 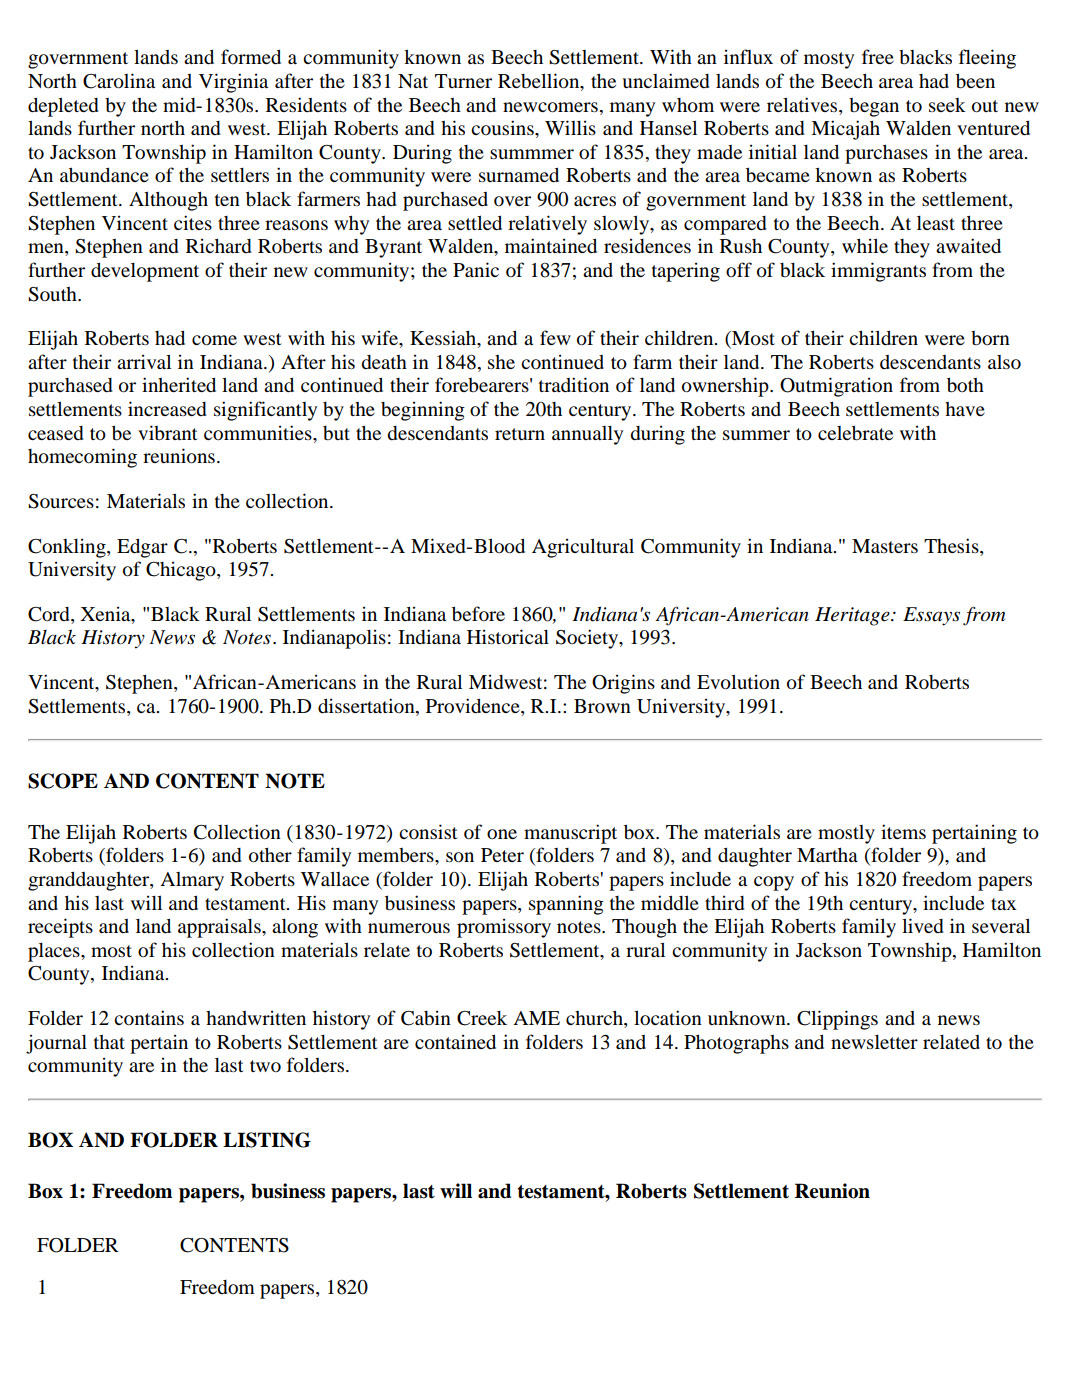 What do you see at coordinates (119, 81) in the page?
I see `Carolina` at bounding box center [119, 81].
